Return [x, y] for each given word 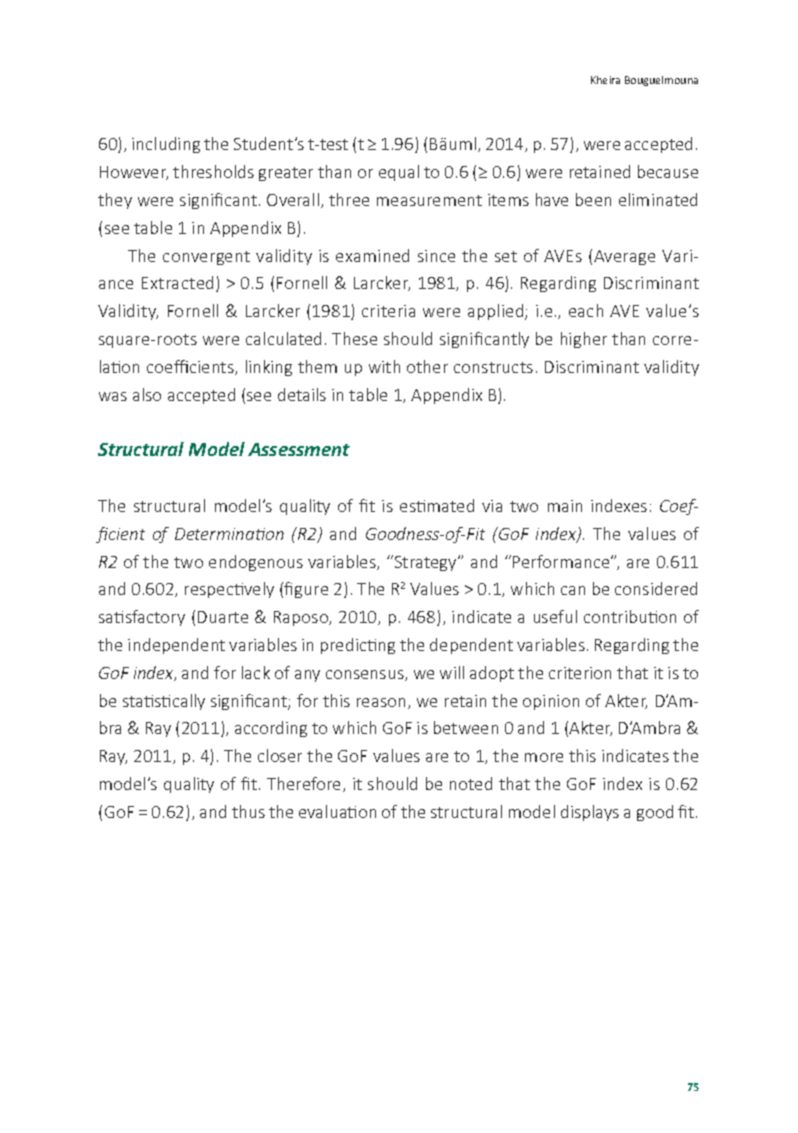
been [593, 199]
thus [248, 811]
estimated [437, 505]
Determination [229, 534]
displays [590, 813]
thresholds [213, 171]
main [565, 506]
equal [399, 173]
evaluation [337, 811]
